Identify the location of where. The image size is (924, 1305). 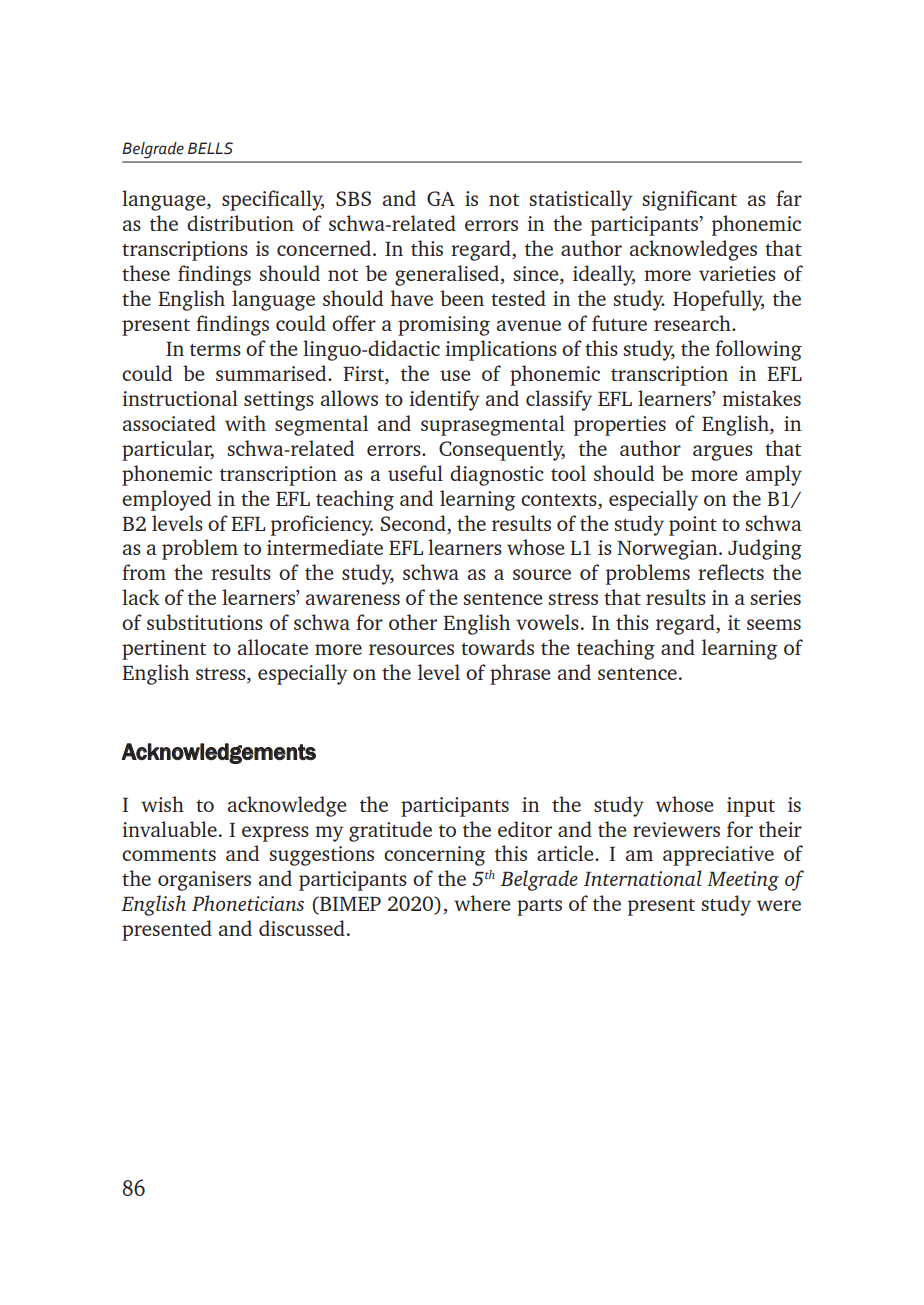
(482, 903).
